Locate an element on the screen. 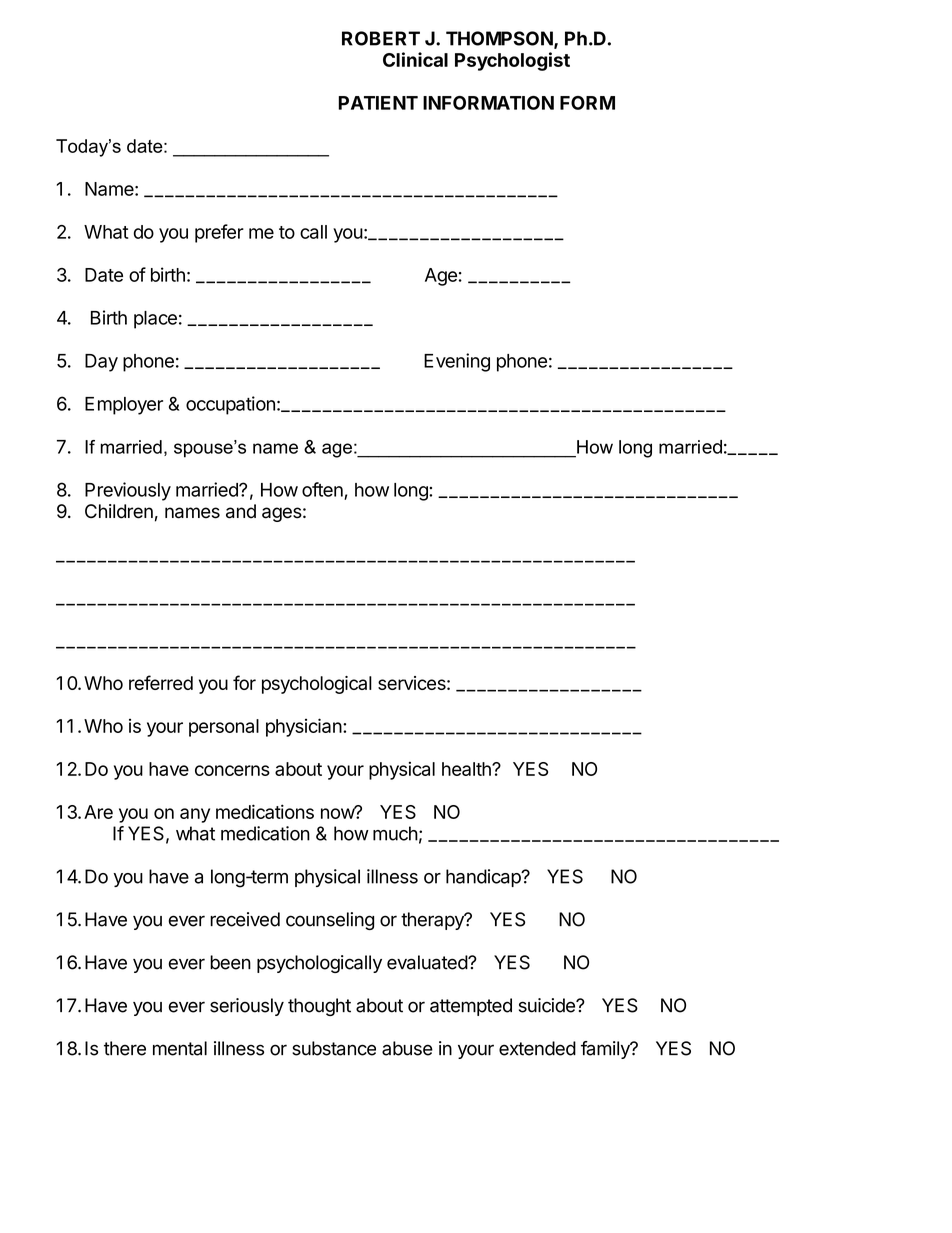 The image size is (952, 1233). often is located at coordinates (322, 489).
